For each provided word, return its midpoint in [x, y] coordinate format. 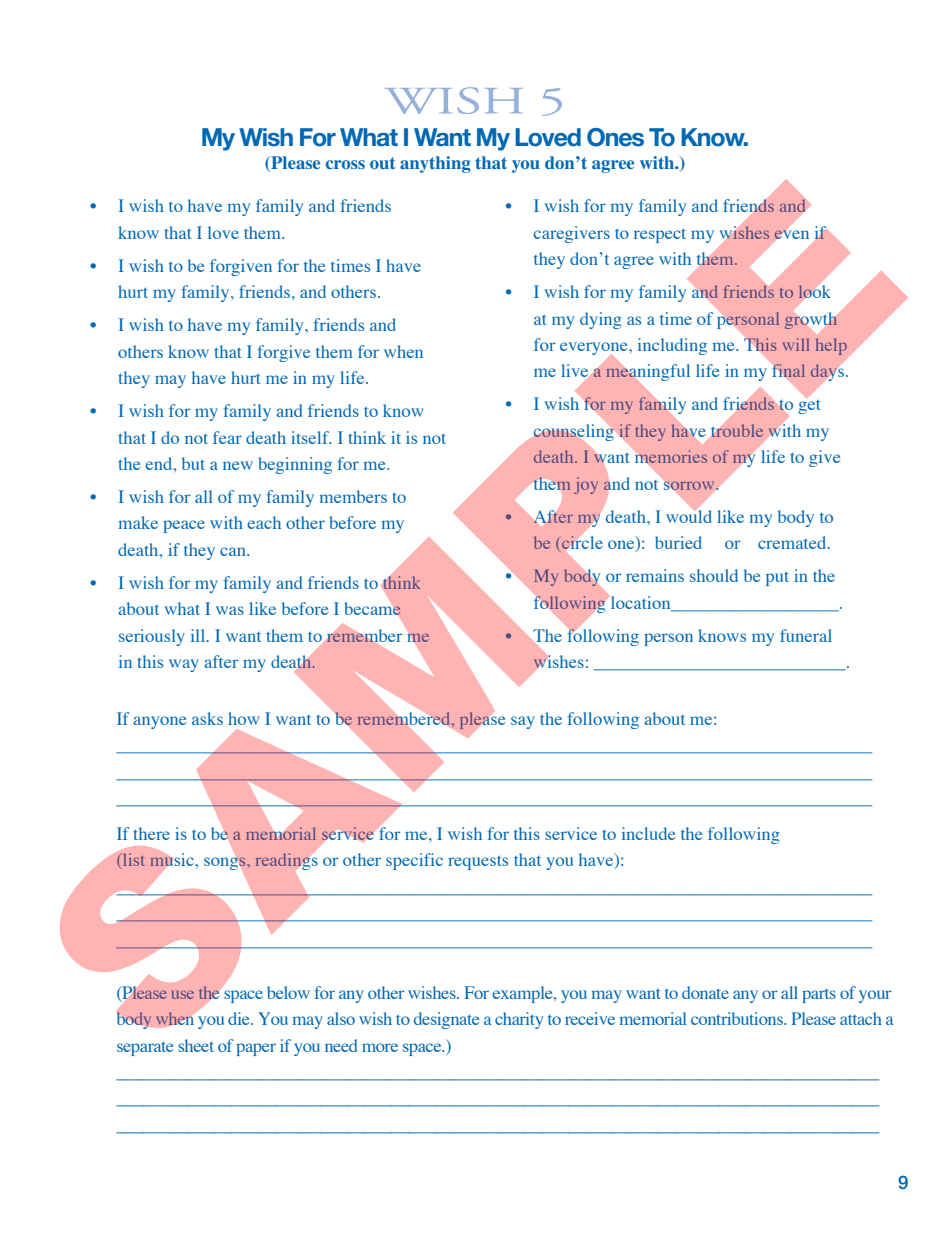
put [777, 578]
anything [435, 164]
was [230, 610]
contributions [738, 1018]
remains [655, 575]
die [240, 1018]
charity [519, 1020]
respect [660, 235]
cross [345, 164]
